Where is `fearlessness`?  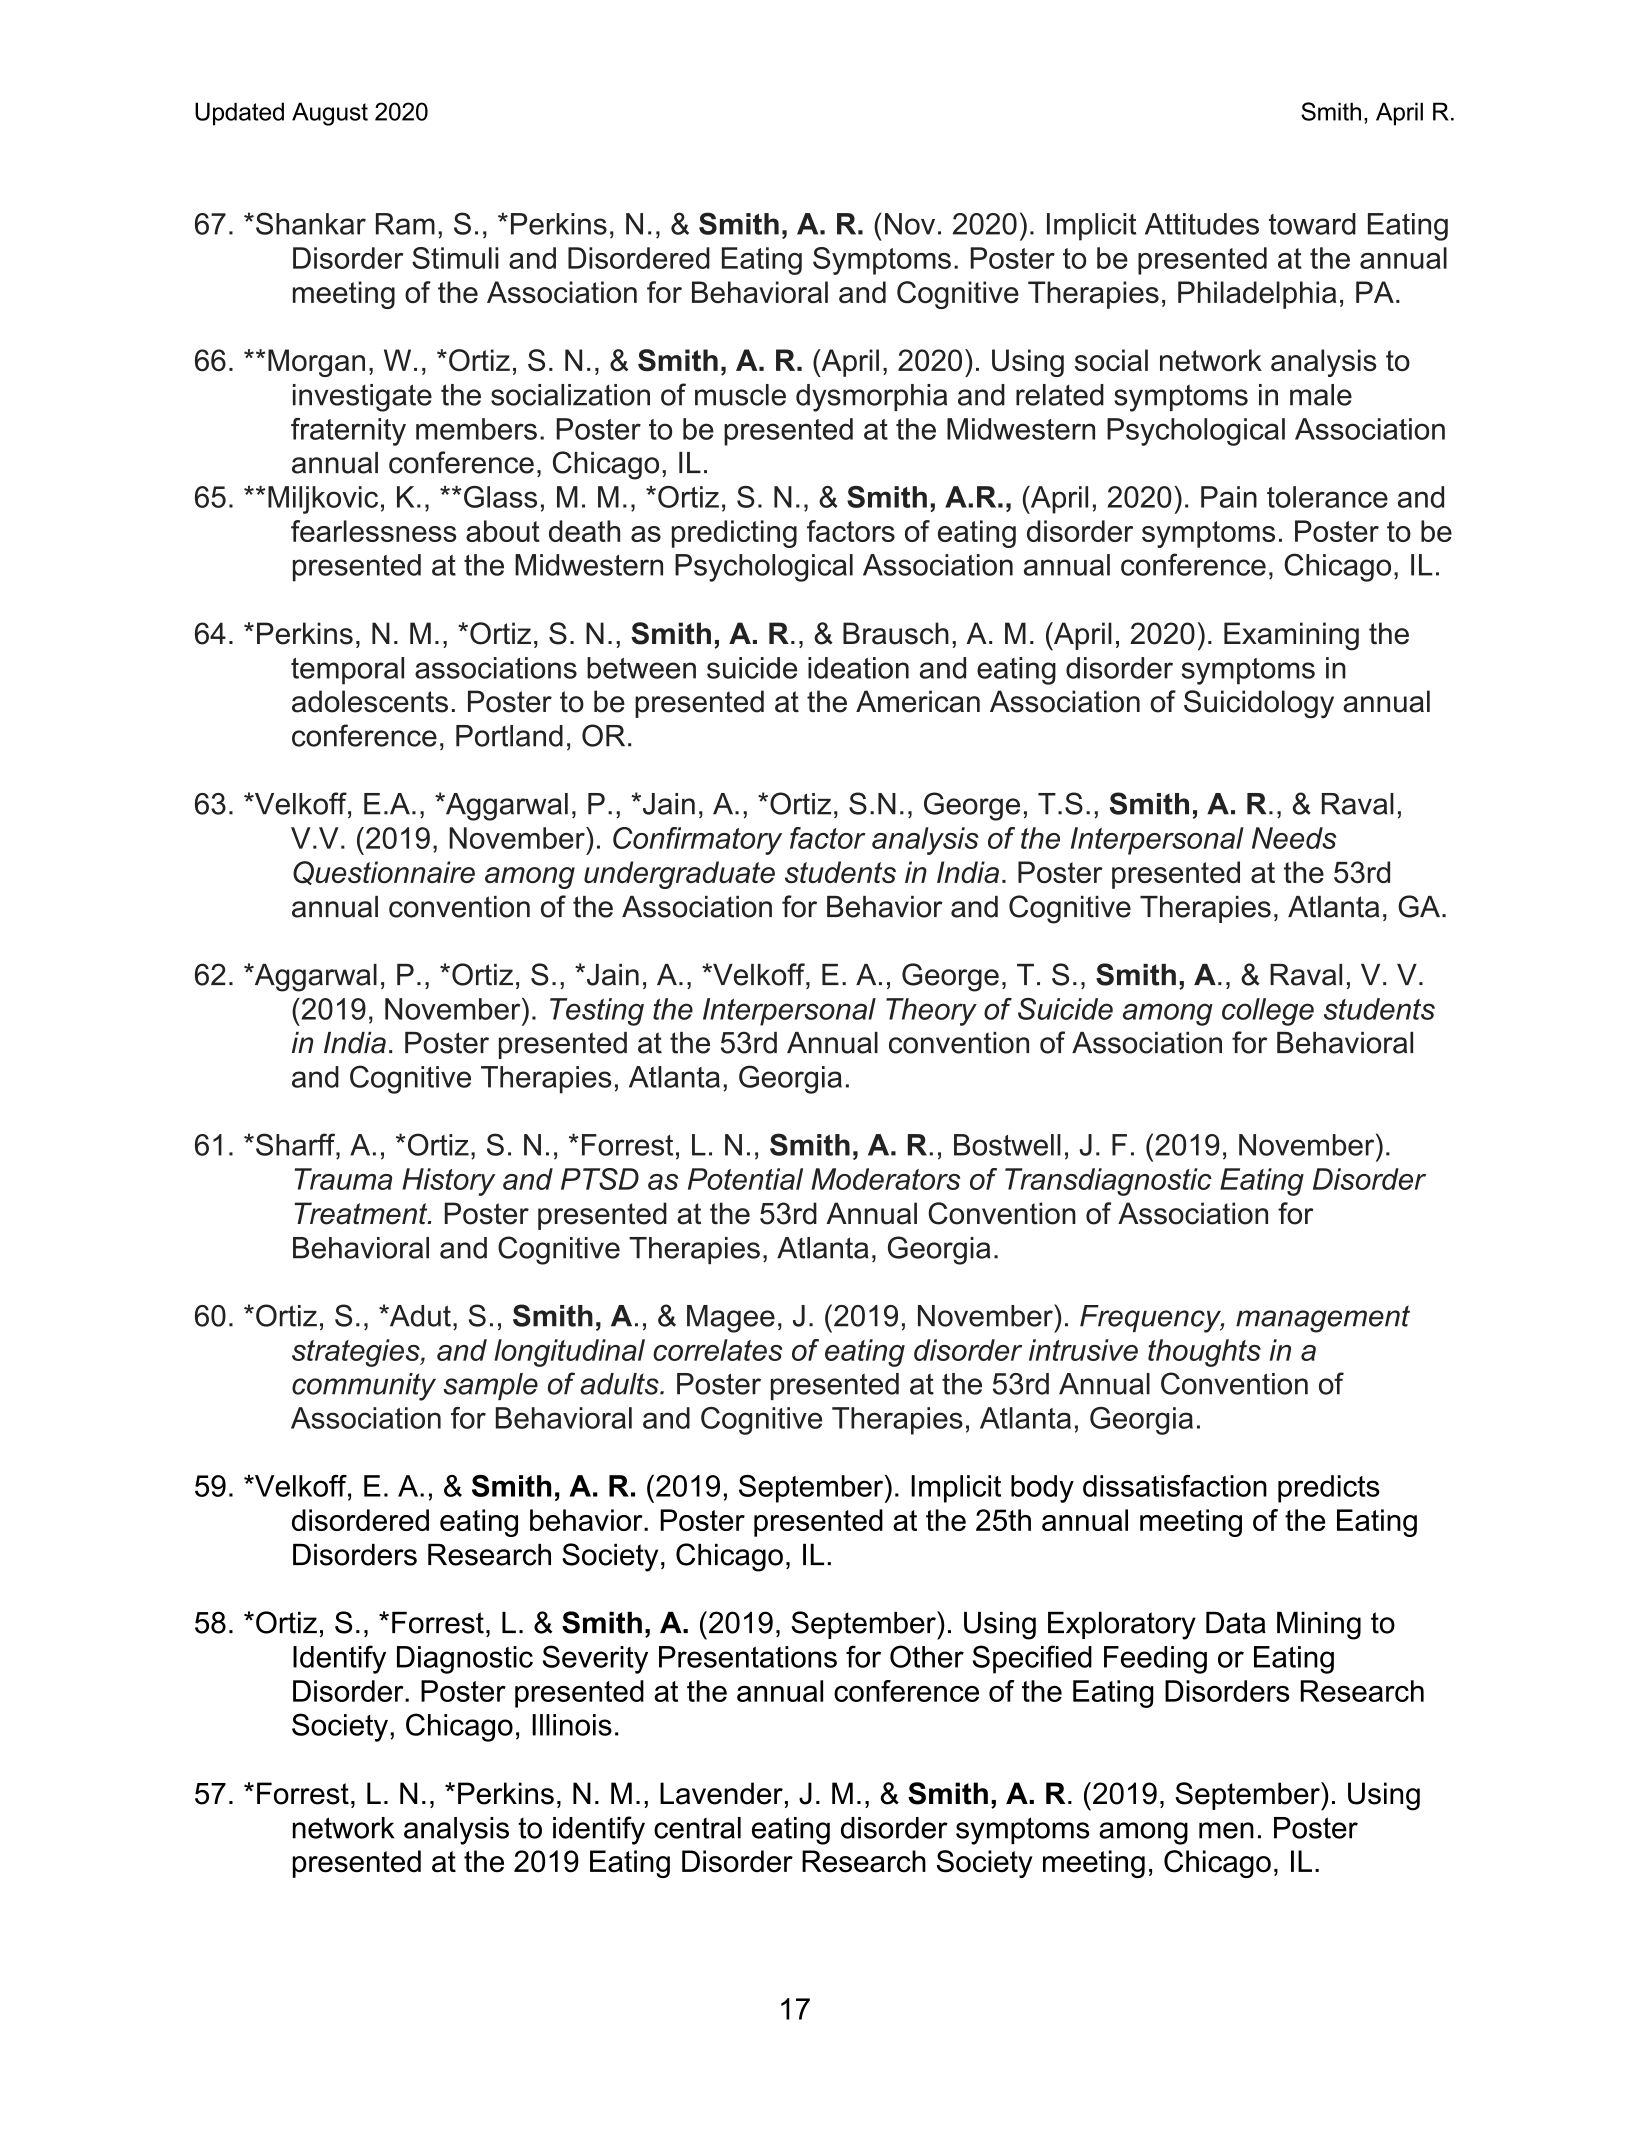
fearlessness is located at coordinates (373, 531).
